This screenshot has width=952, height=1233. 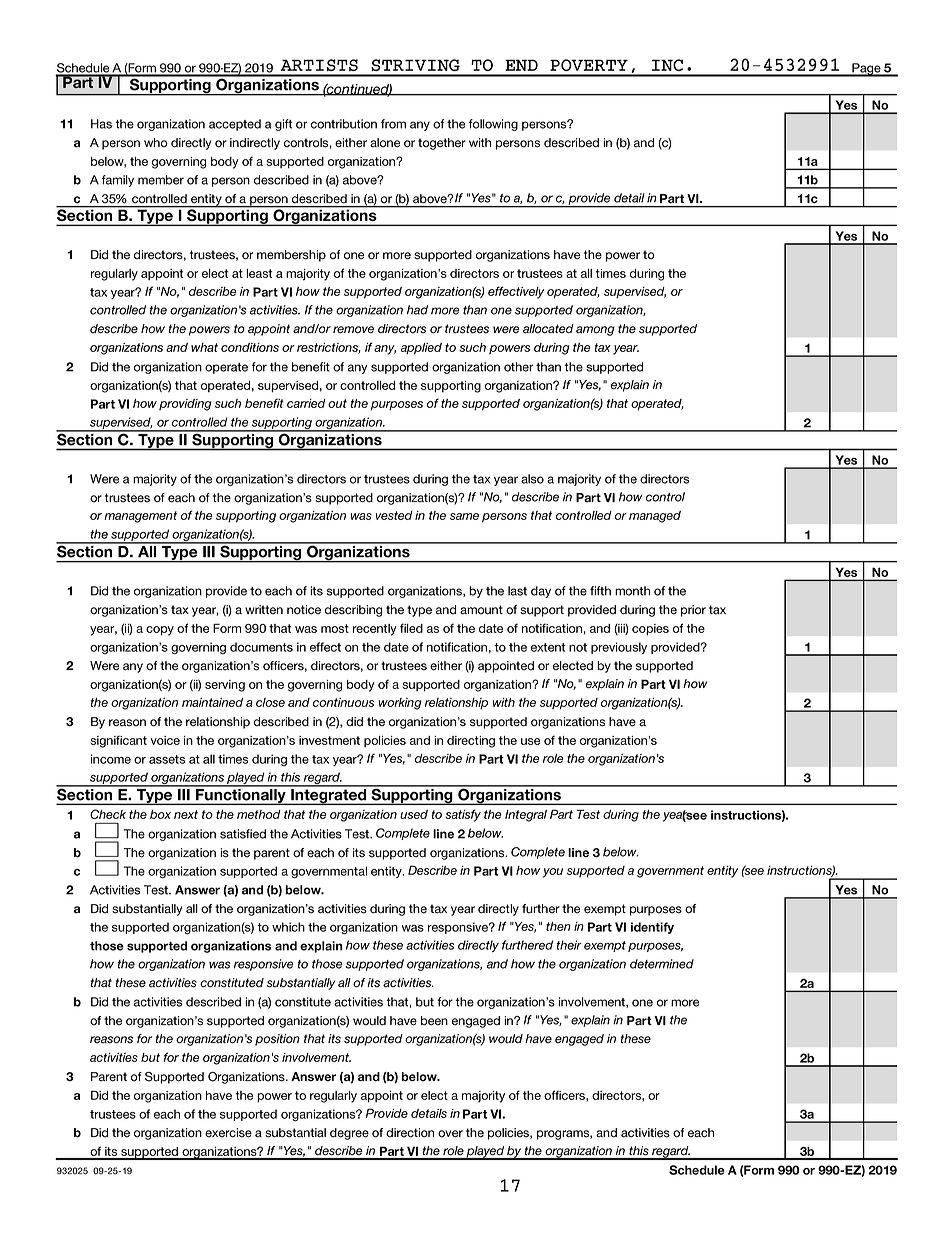 What do you see at coordinates (160, 814) in the screenshot?
I see `box` at bounding box center [160, 814].
